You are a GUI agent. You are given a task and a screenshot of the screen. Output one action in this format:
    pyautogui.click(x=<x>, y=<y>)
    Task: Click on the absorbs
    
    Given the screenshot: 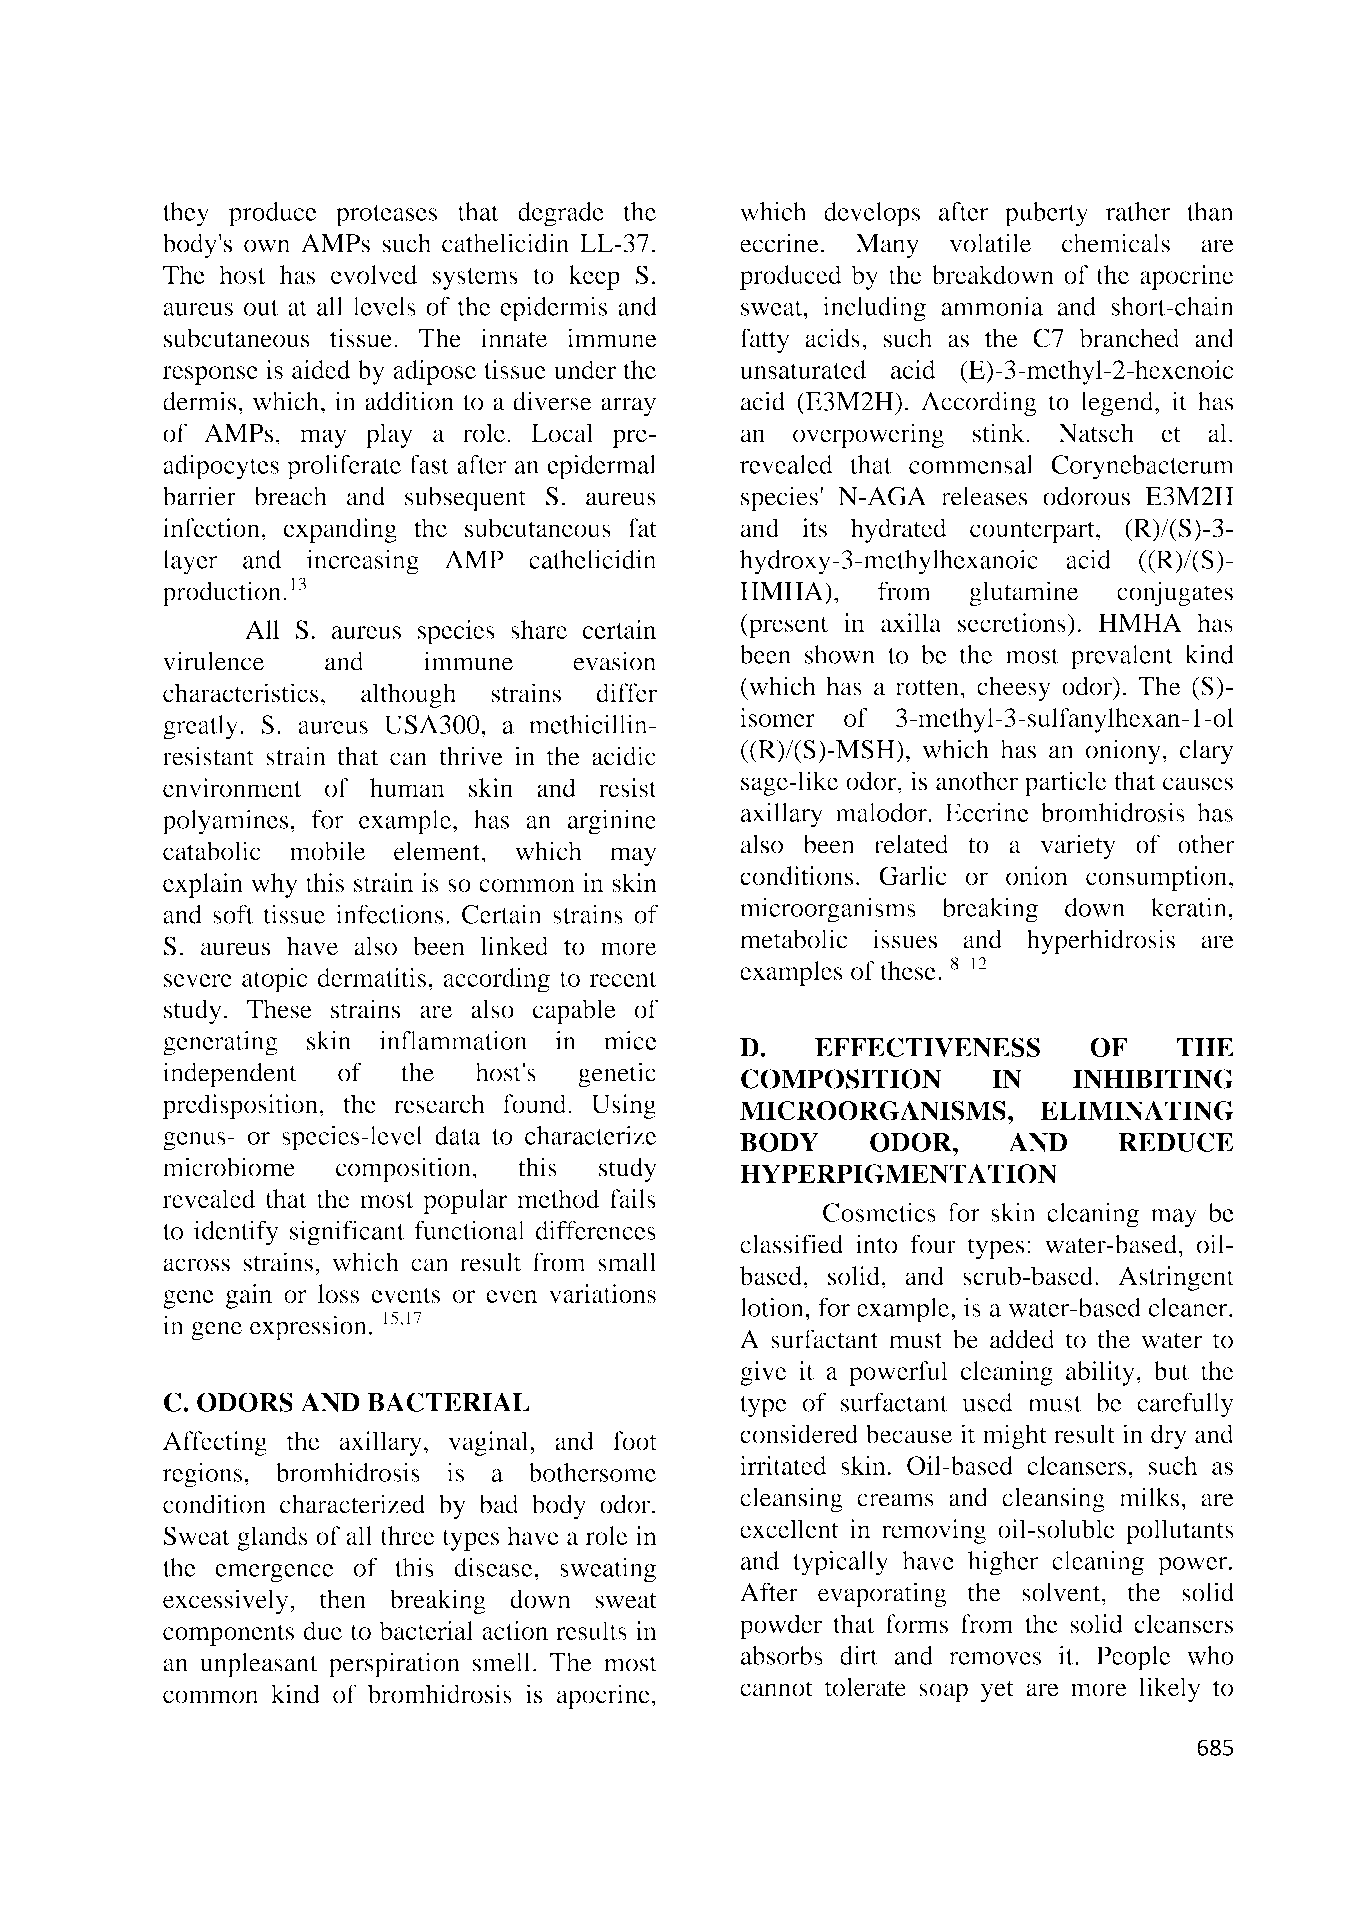 What is the action you would take?
    pyautogui.click(x=782, y=1655)
